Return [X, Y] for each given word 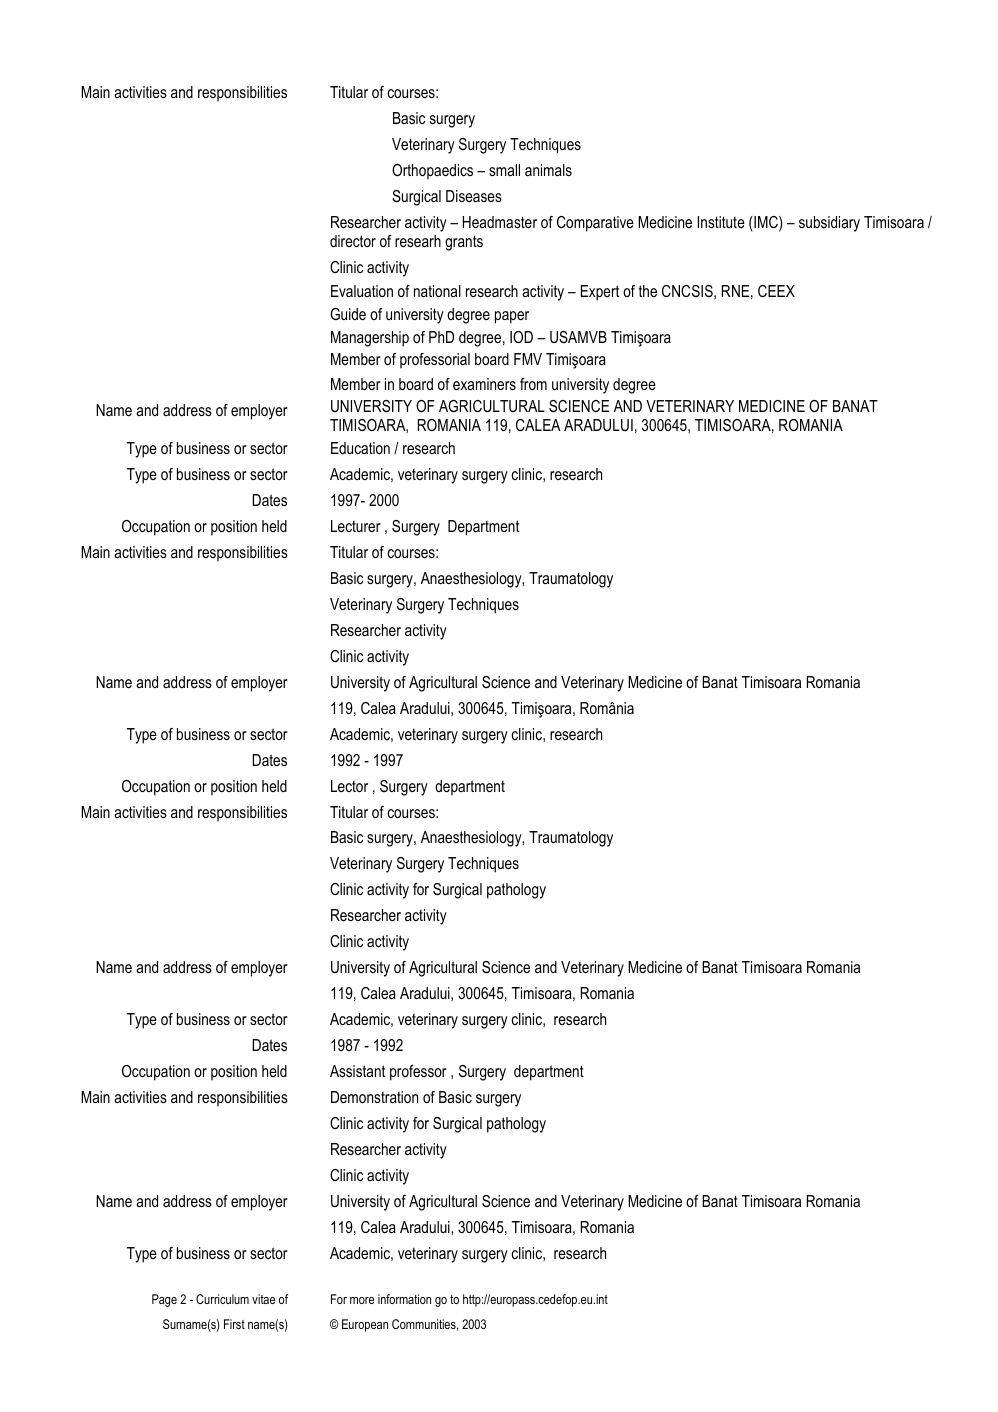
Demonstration [374, 1097]
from [533, 384]
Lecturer [356, 526]
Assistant [357, 1071]
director [353, 241]
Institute [721, 222]
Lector [349, 786]
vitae [263, 1299]
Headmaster [500, 222]
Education [360, 448]
